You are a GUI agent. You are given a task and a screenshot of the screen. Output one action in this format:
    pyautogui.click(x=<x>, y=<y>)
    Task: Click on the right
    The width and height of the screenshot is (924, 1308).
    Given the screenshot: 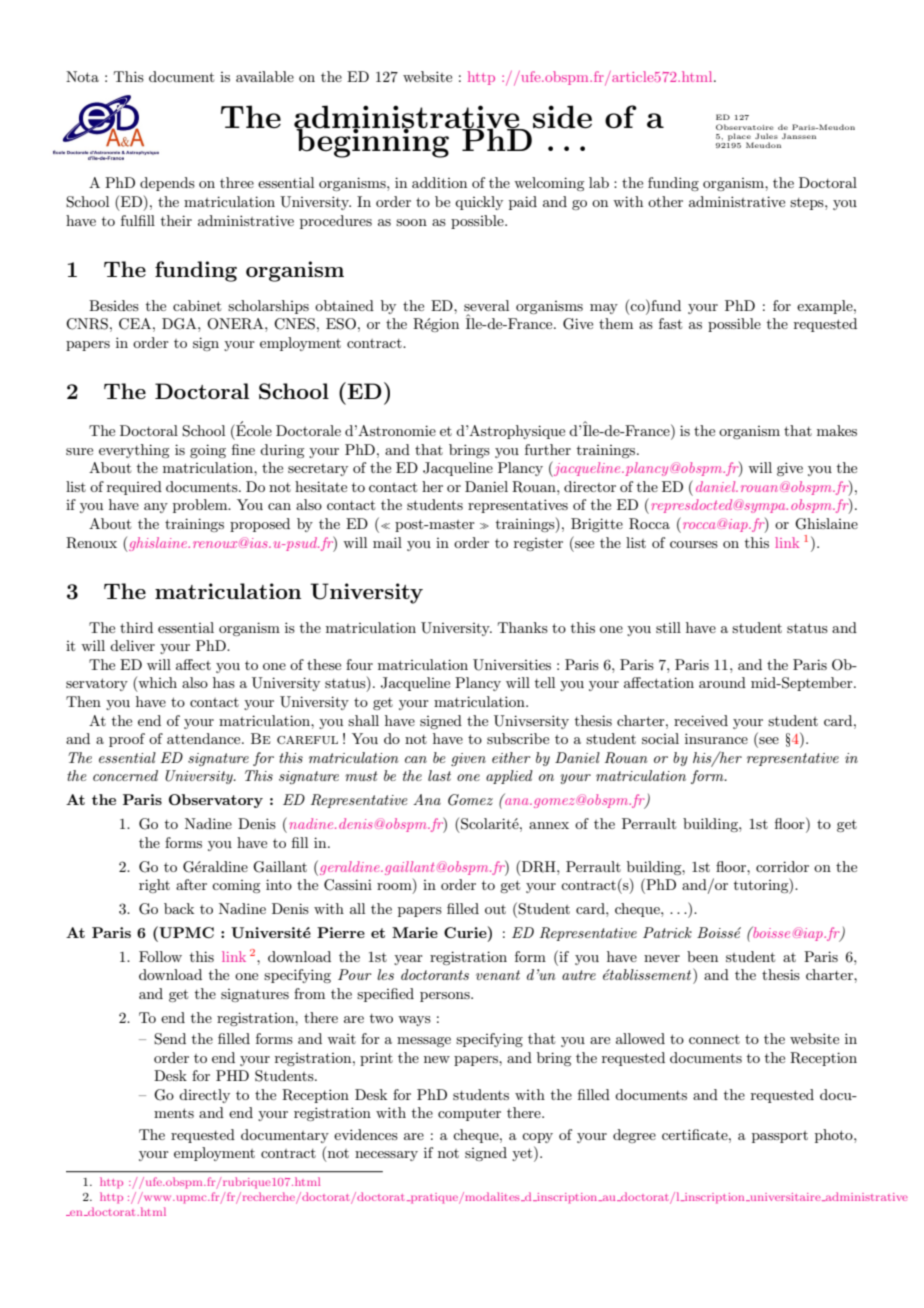 What is the action you would take?
    pyautogui.click(x=154, y=886)
